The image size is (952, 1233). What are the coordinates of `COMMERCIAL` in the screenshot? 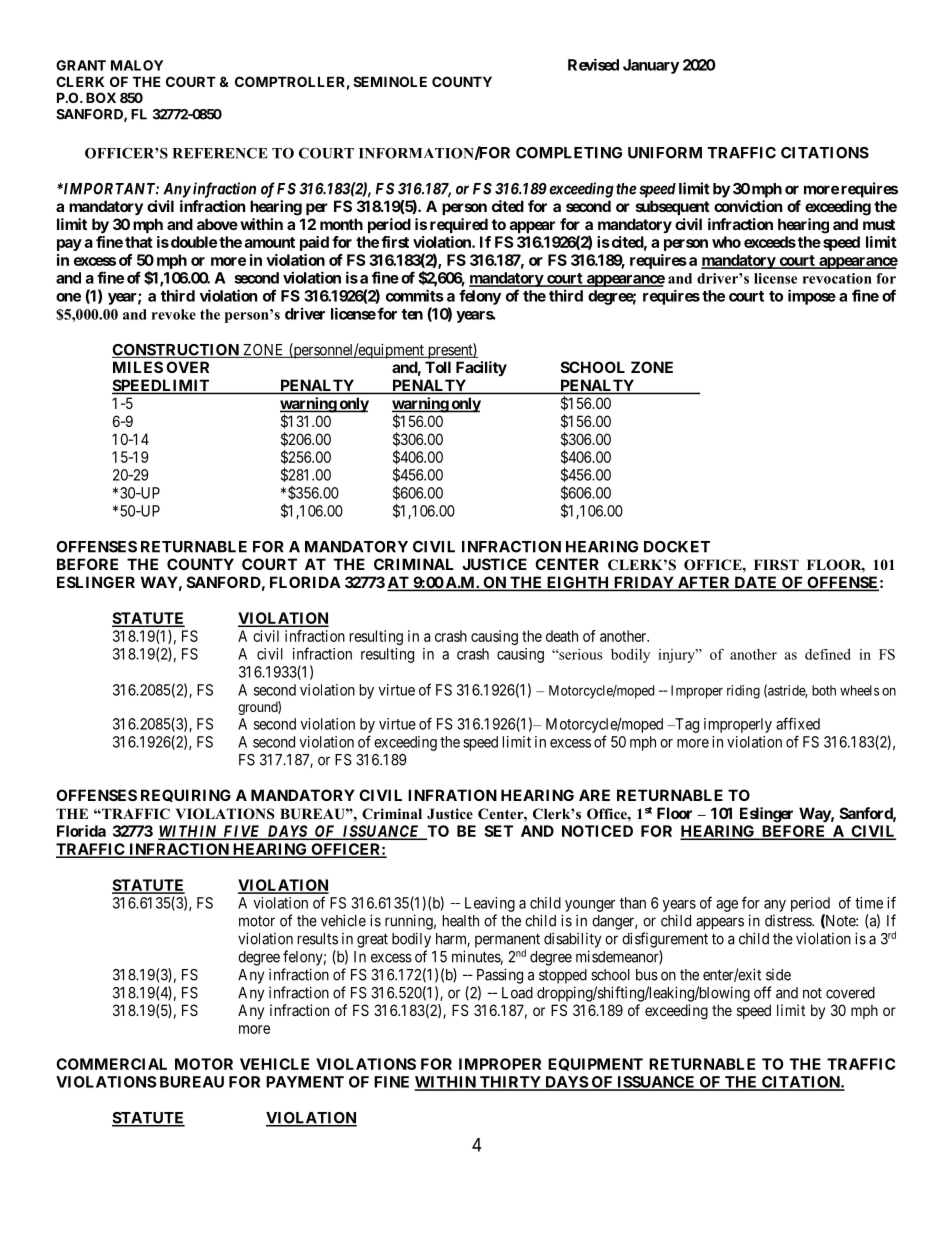 It's located at (111, 1064).
